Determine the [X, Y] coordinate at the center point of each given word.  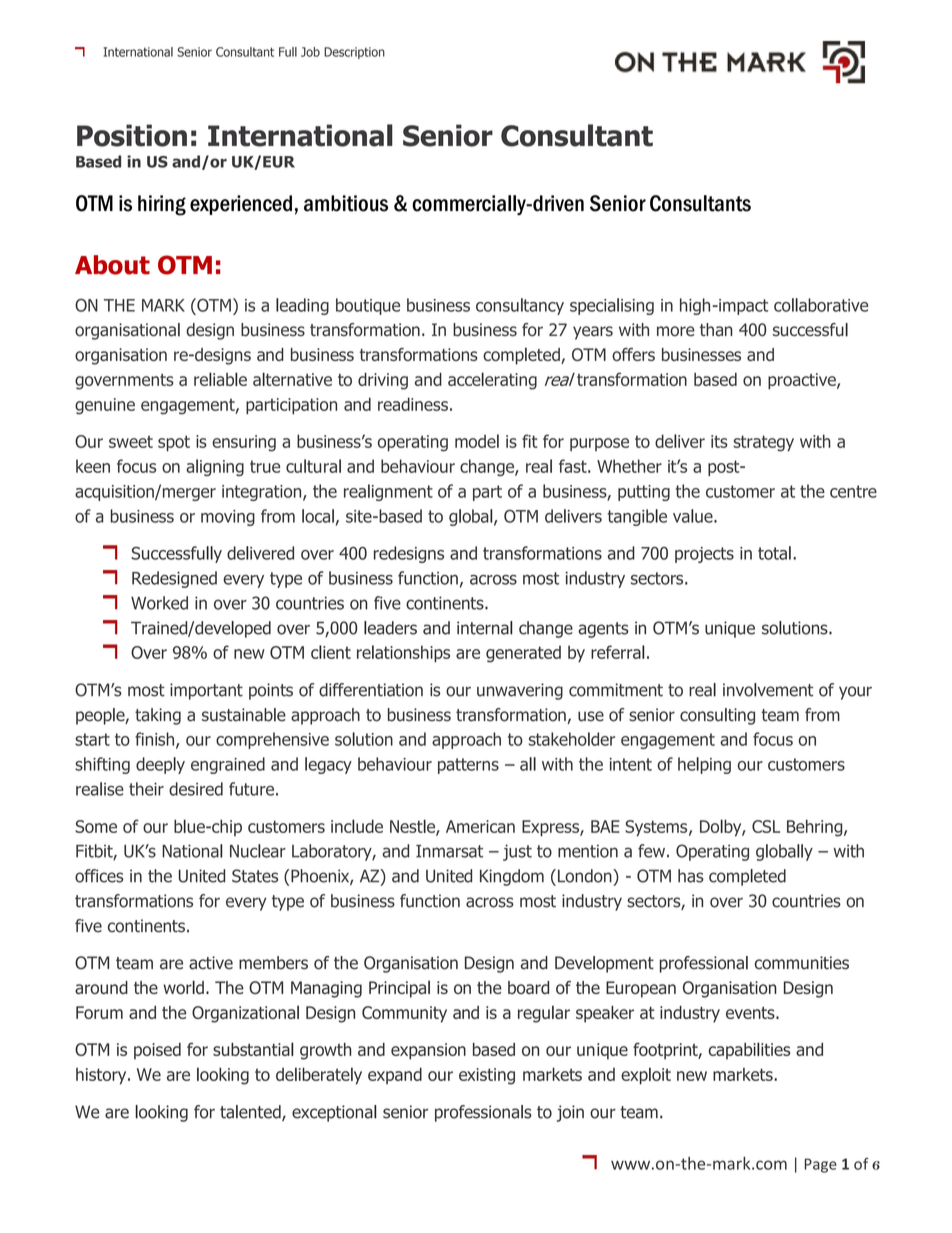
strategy [763, 443]
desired [196, 789]
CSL [766, 826]
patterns [468, 766]
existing [487, 1076]
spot [174, 443]
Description [354, 53]
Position [132, 135]
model [477, 441]
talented [251, 1113]
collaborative [821, 305]
